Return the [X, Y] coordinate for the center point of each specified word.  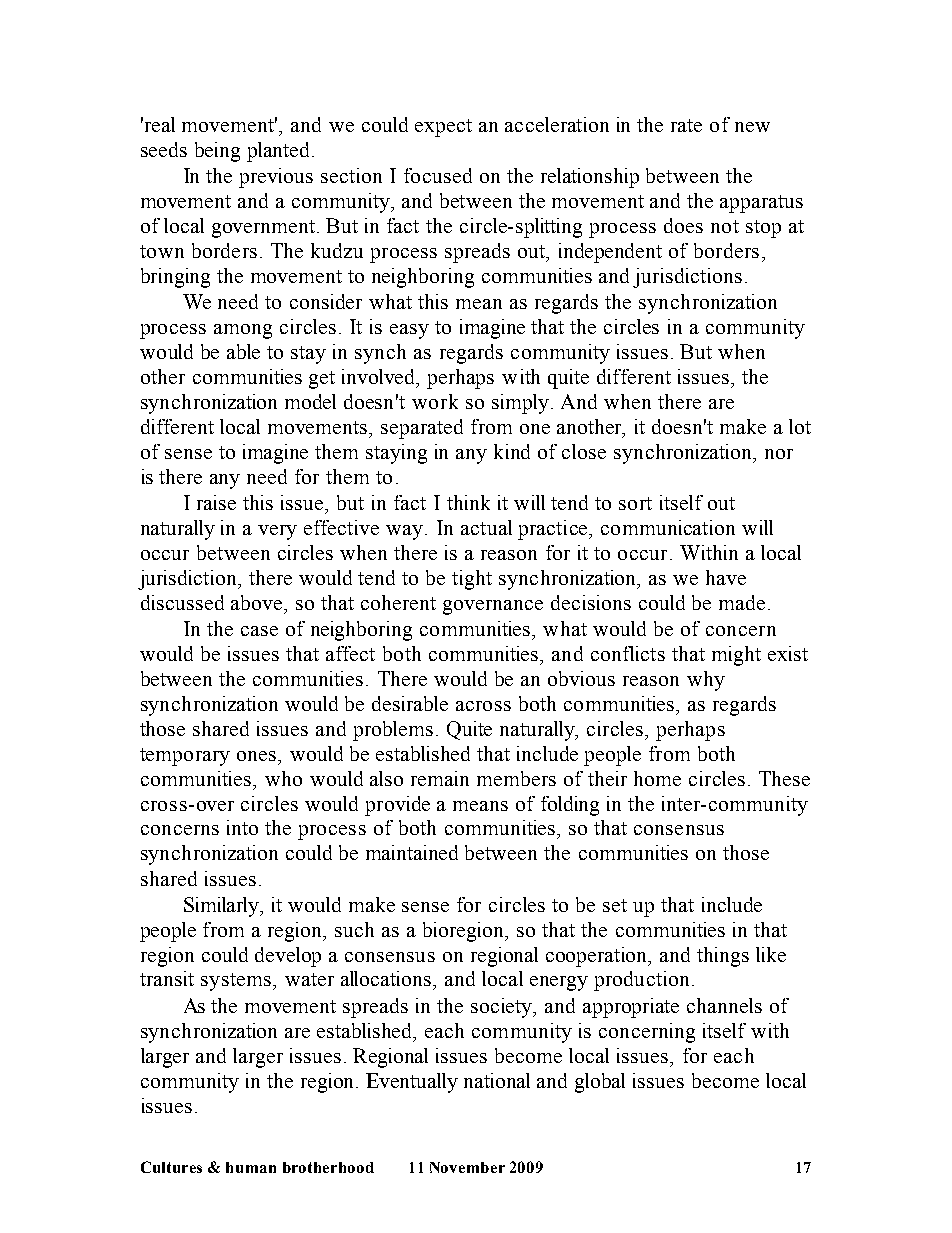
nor [779, 454]
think [468, 502]
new [752, 127]
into [242, 827]
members [516, 778]
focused [438, 175]
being [217, 152]
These [784, 778]
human [251, 1167]
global [600, 1083]
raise [216, 502]
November [467, 1167]
